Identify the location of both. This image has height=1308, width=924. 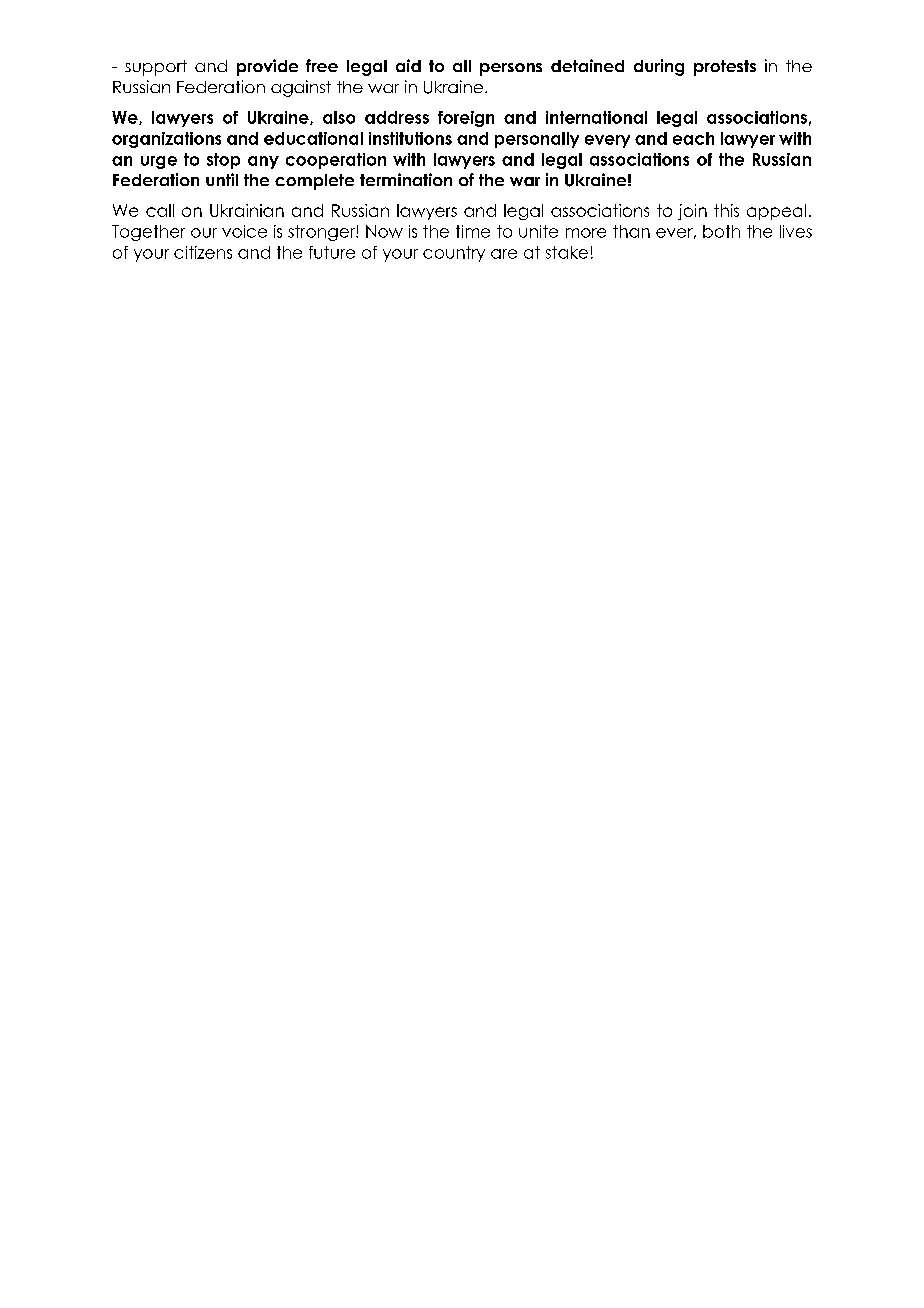
(721, 231).
